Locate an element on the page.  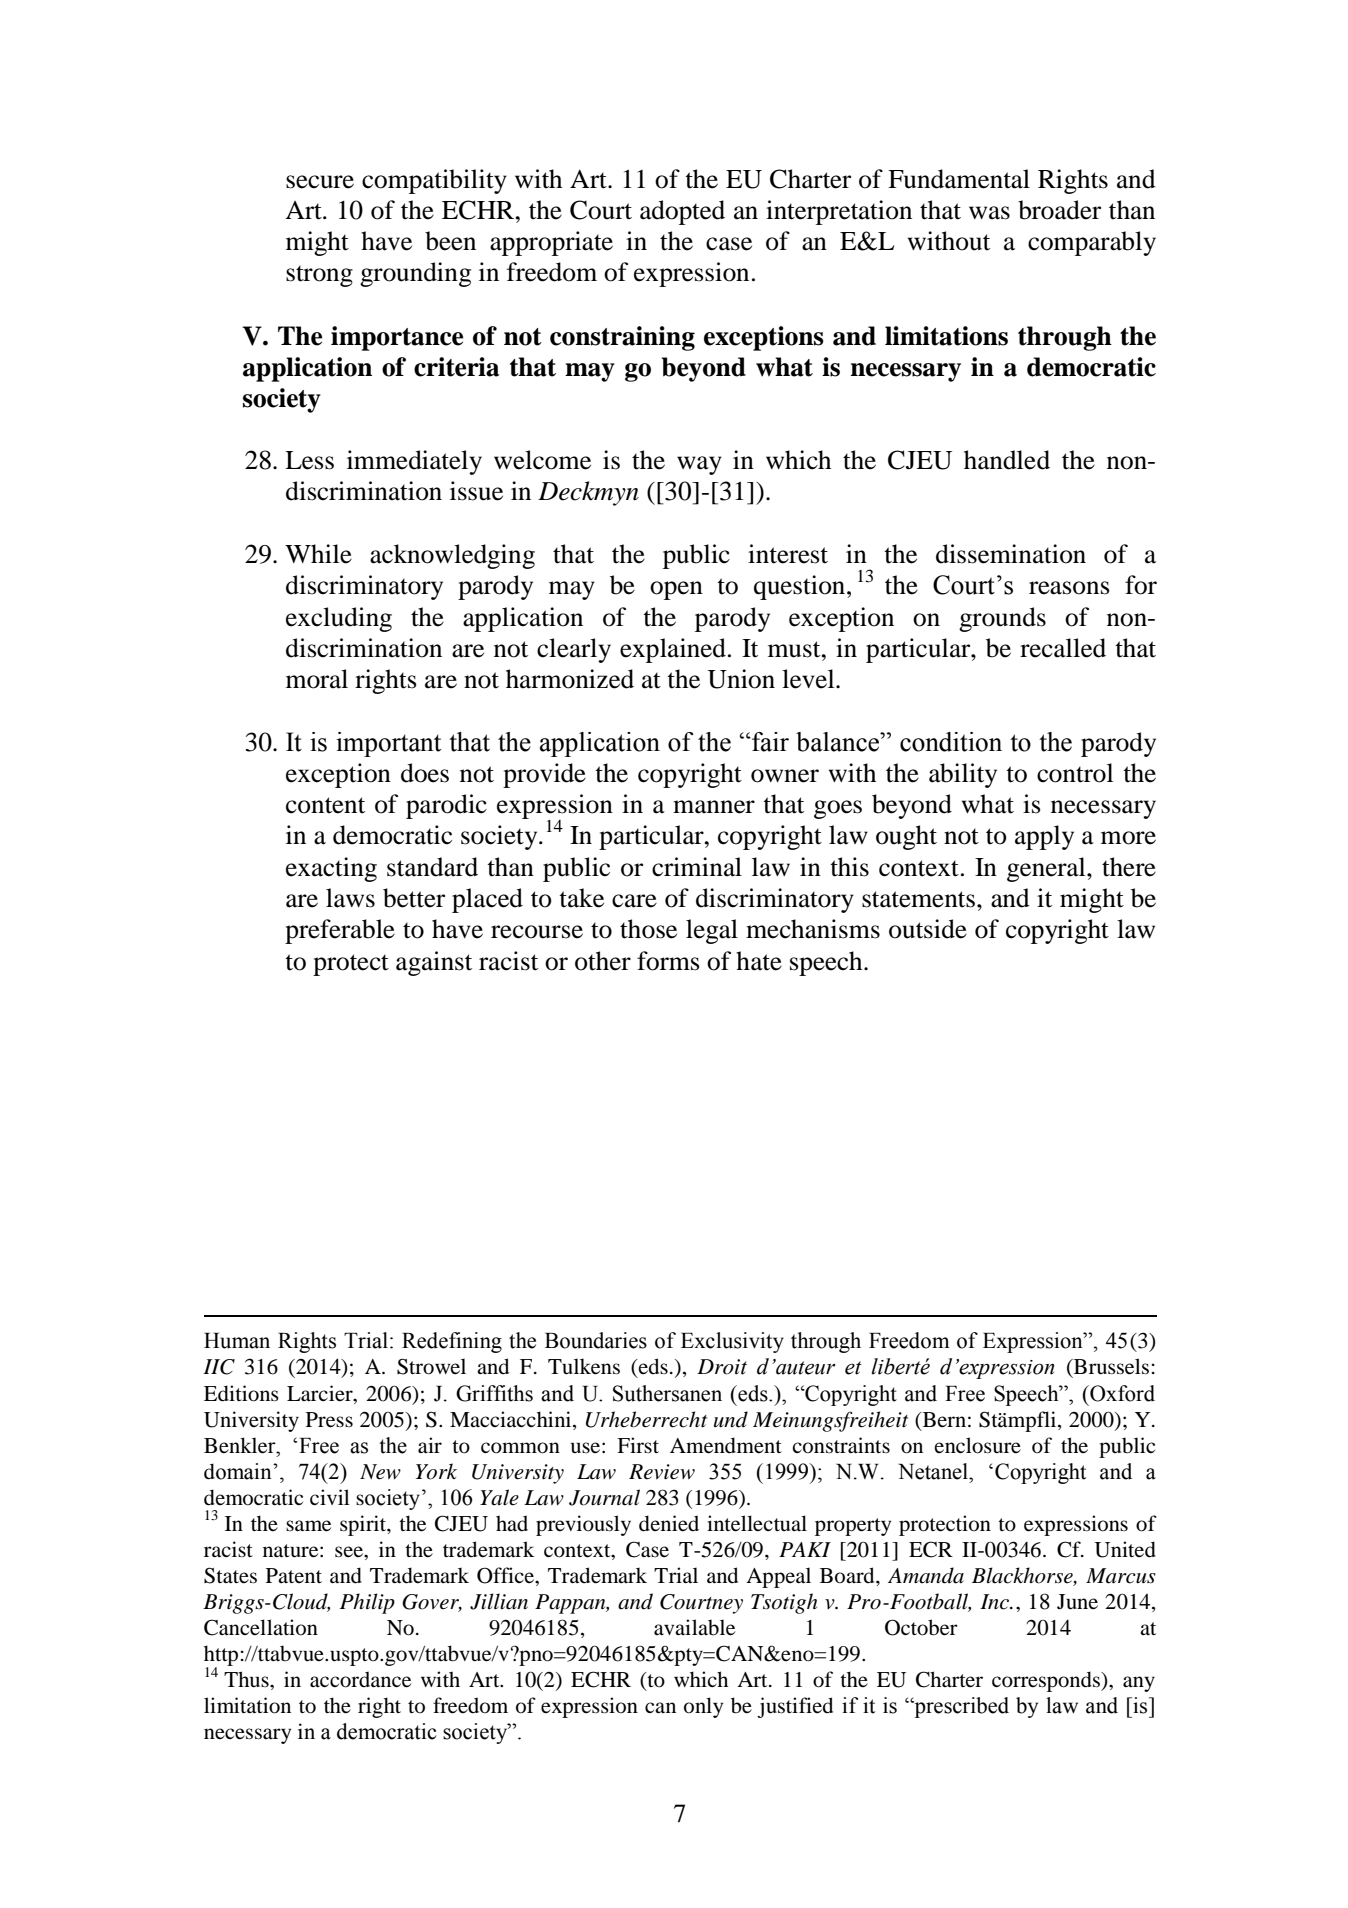
accordance is located at coordinates (360, 1679).
